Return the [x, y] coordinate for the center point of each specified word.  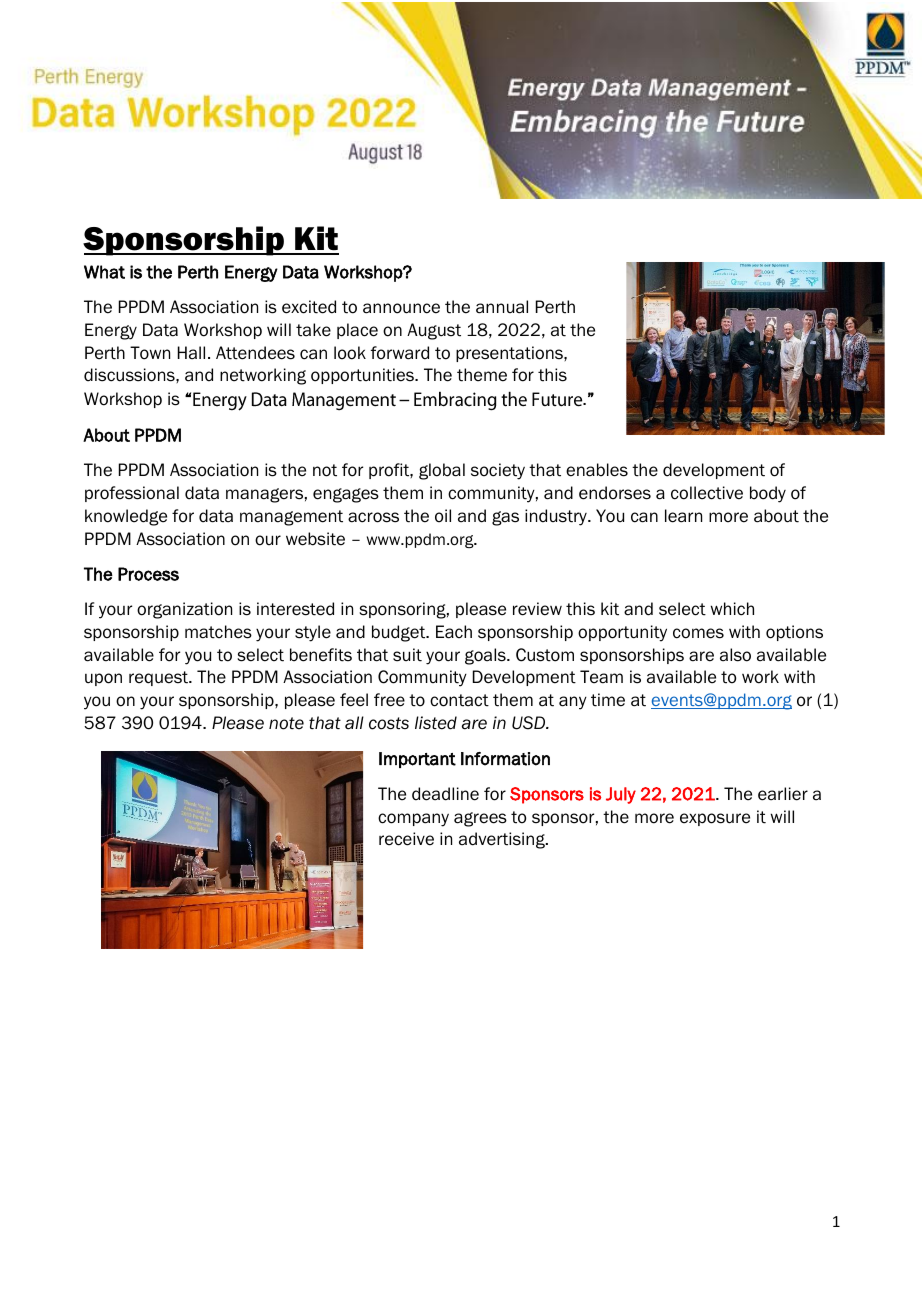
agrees [480, 819]
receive [406, 839]
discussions [130, 375]
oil [443, 516]
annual [502, 307]
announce [401, 308]
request [159, 678]
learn [683, 516]
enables [597, 470]
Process [148, 574]
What [104, 272]
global [442, 471]
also [735, 655]
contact [459, 700]
